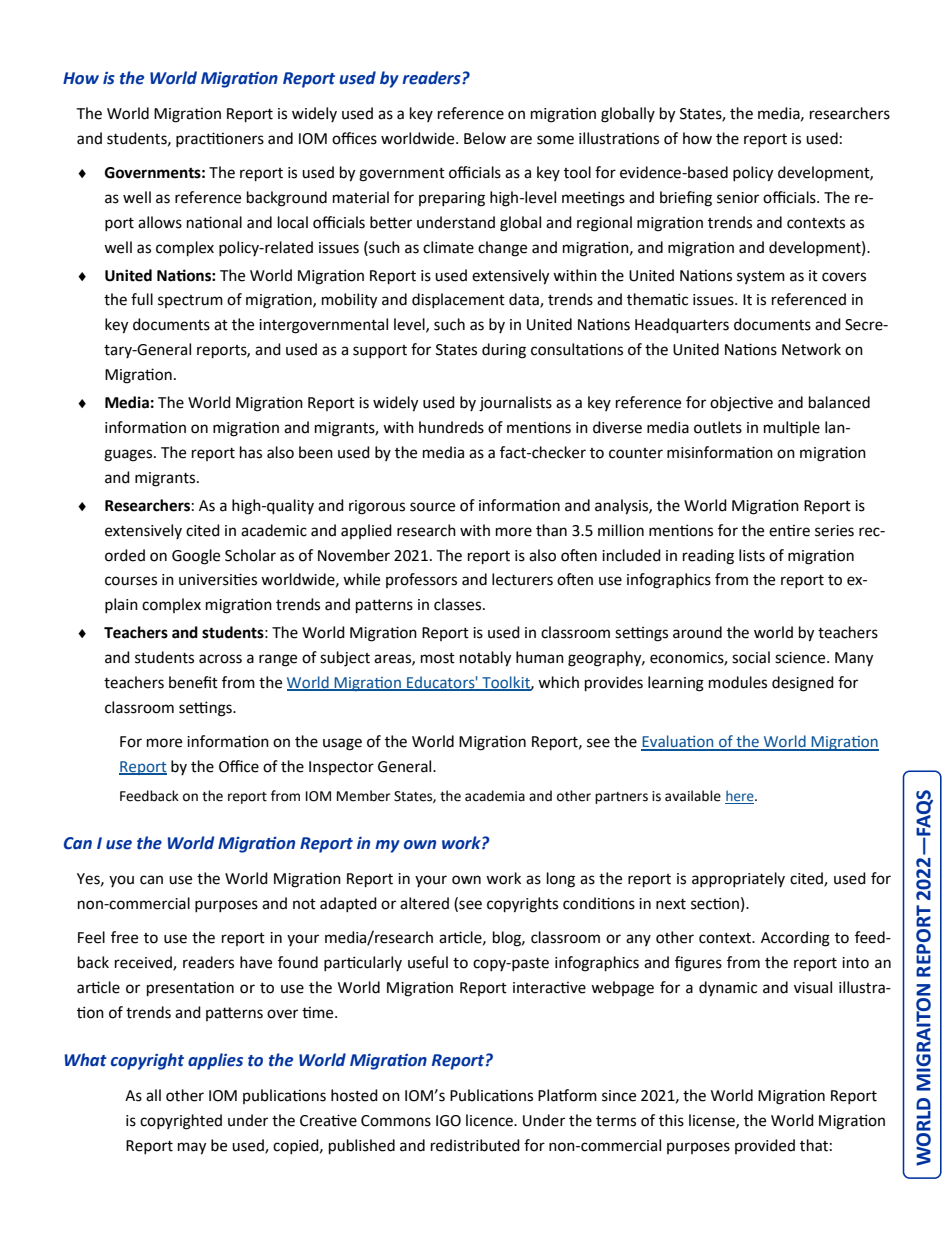 This screenshot has width=952, height=1233. What do you see at coordinates (738, 682) in the screenshot?
I see `modules` at bounding box center [738, 682].
